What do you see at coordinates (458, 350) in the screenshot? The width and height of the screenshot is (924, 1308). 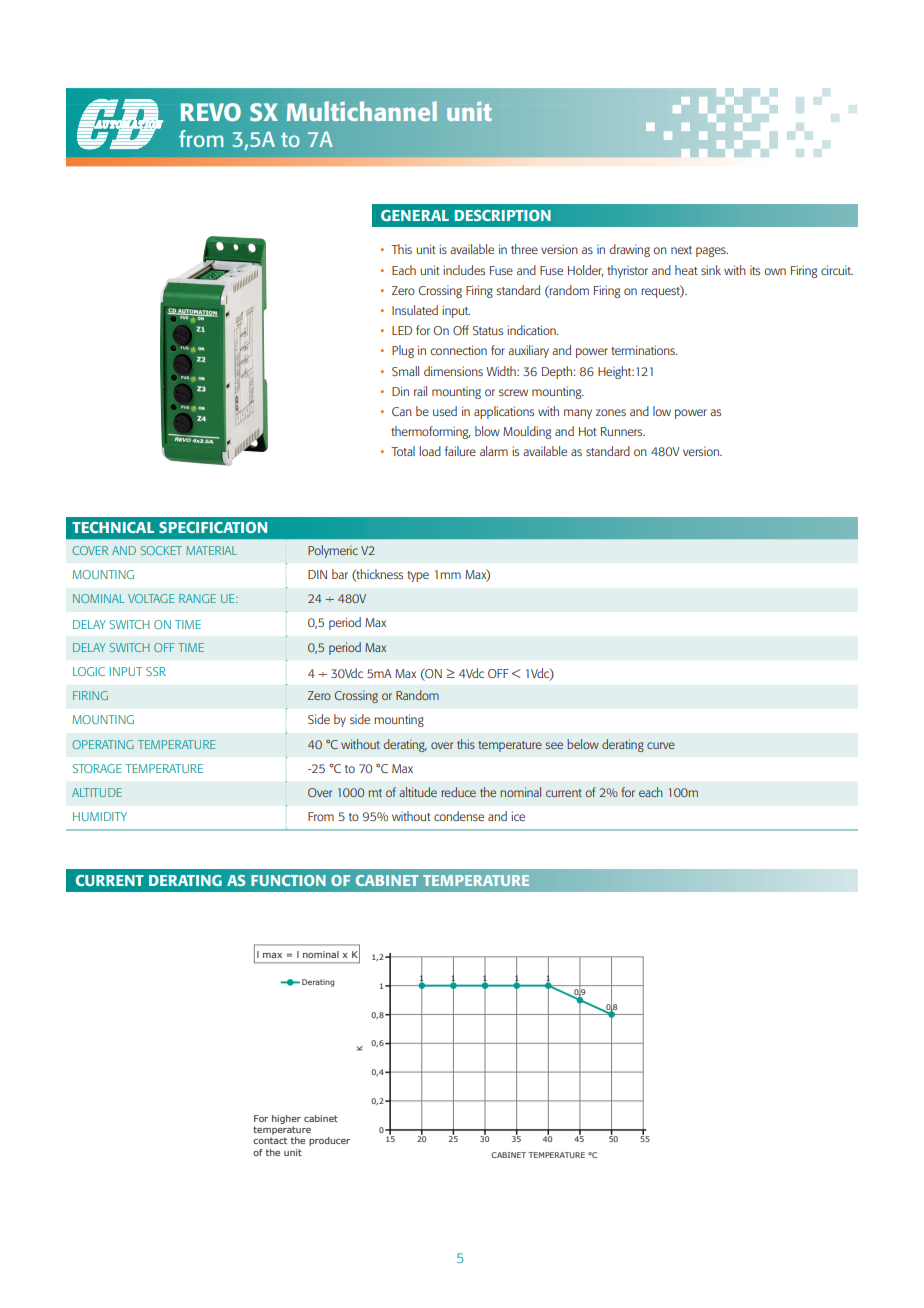 I see `connection` at bounding box center [458, 350].
